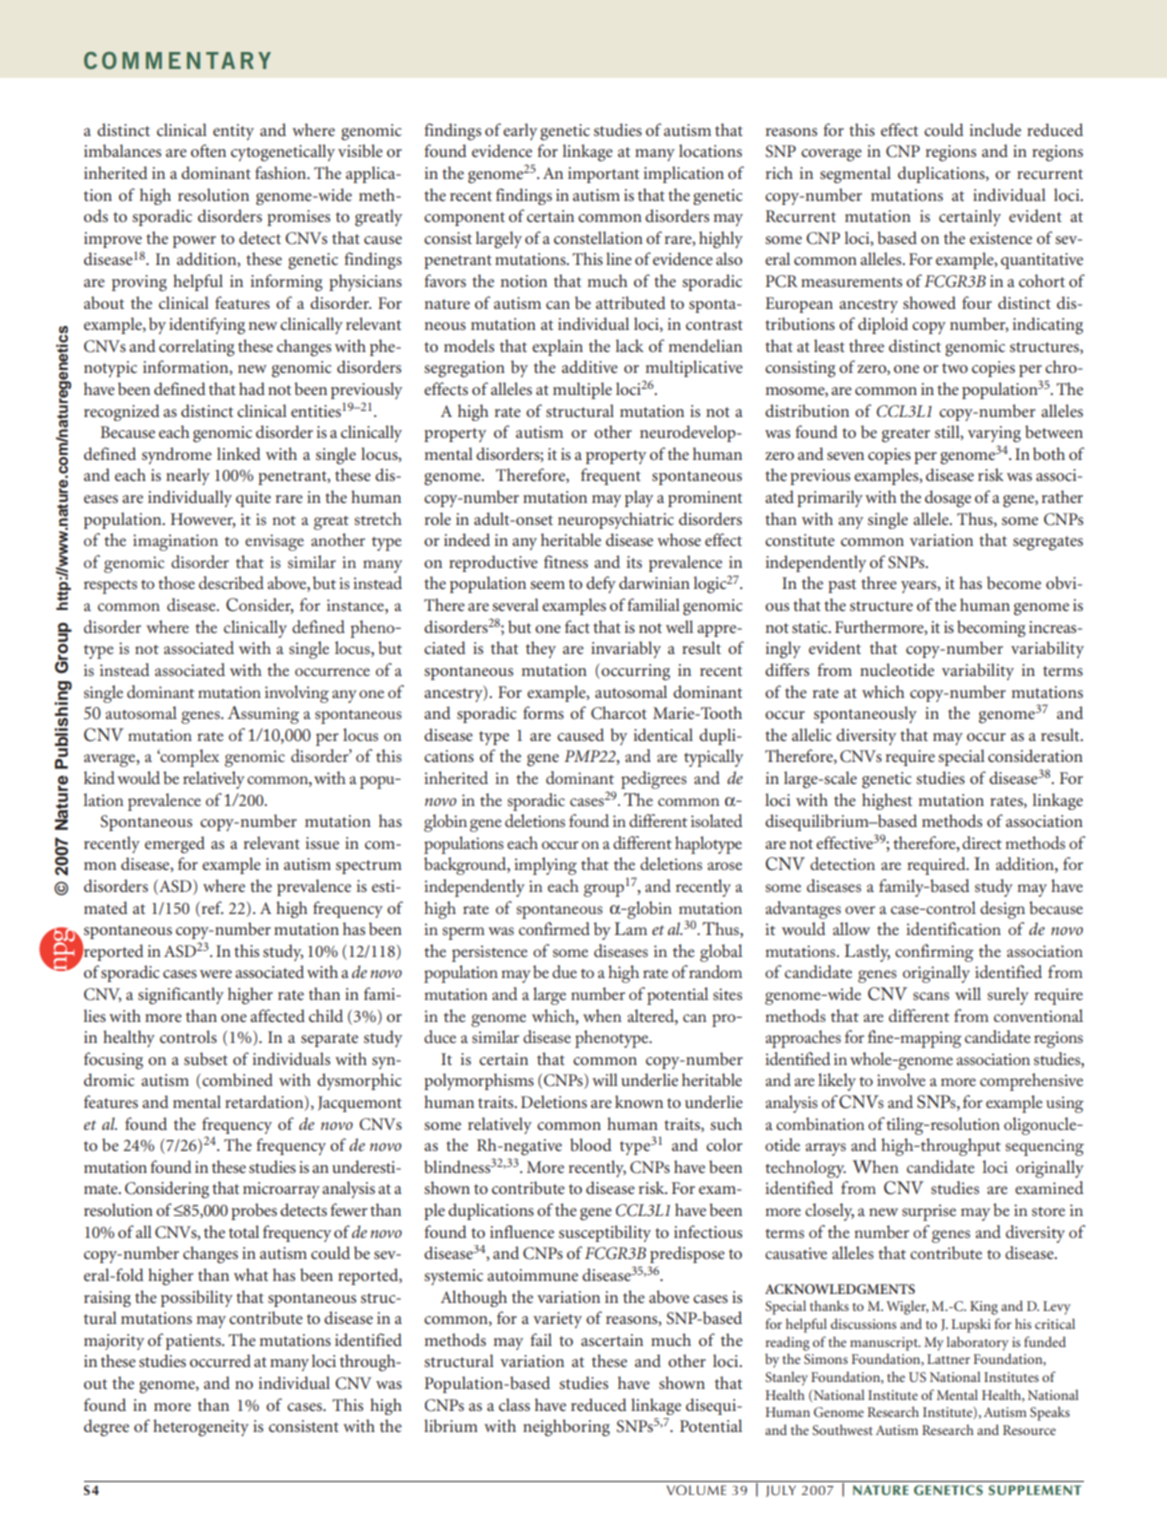 The image size is (1167, 1538). Describe the element at coordinates (995, 129) in the screenshot. I see `include` at that location.
